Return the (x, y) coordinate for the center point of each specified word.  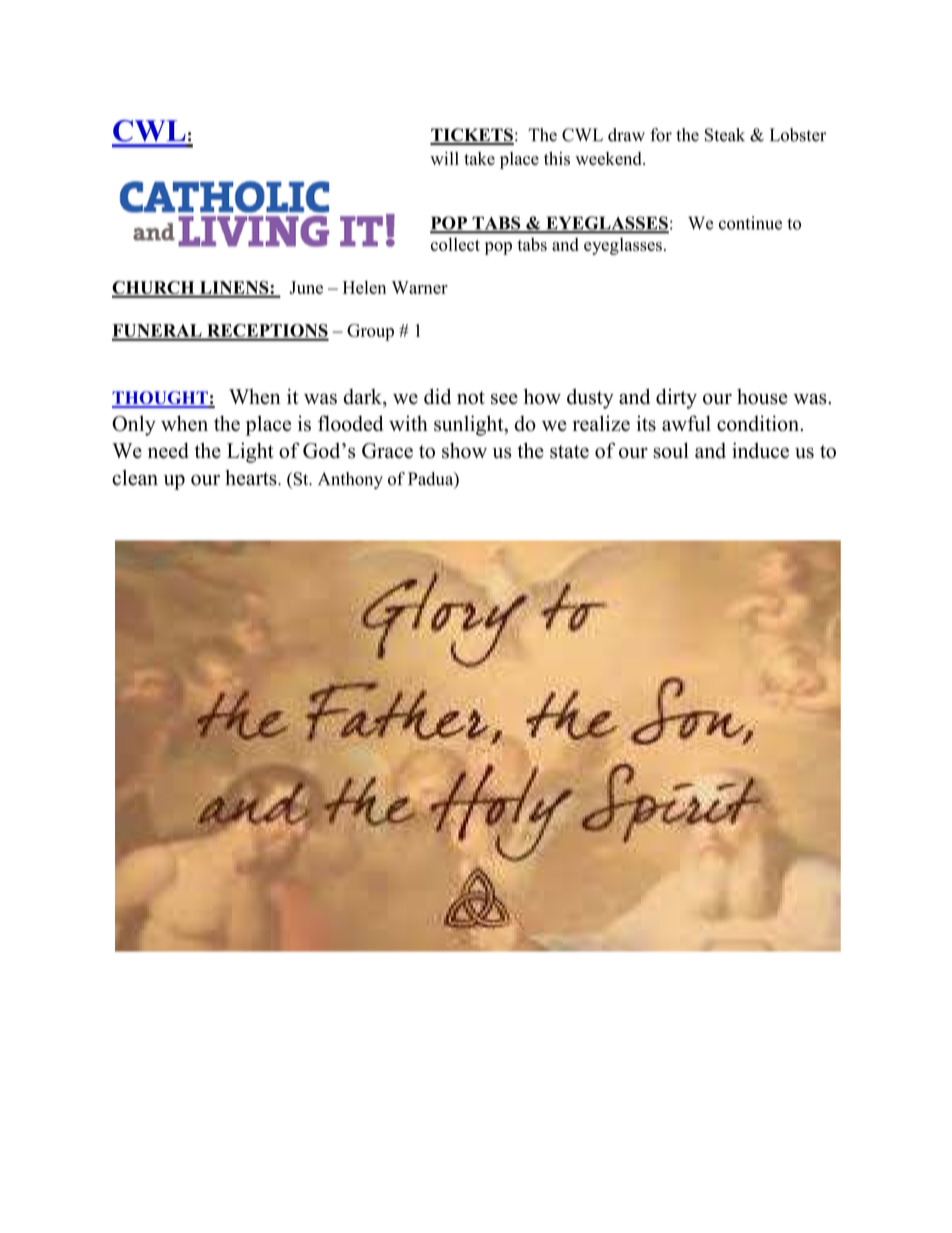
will (444, 158)
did (437, 396)
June (306, 287)
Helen (364, 287)
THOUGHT (161, 399)
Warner (420, 287)
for (661, 135)
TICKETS (472, 136)
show (464, 450)
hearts (252, 478)
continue (750, 223)
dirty (676, 398)
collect (455, 244)
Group (370, 332)
